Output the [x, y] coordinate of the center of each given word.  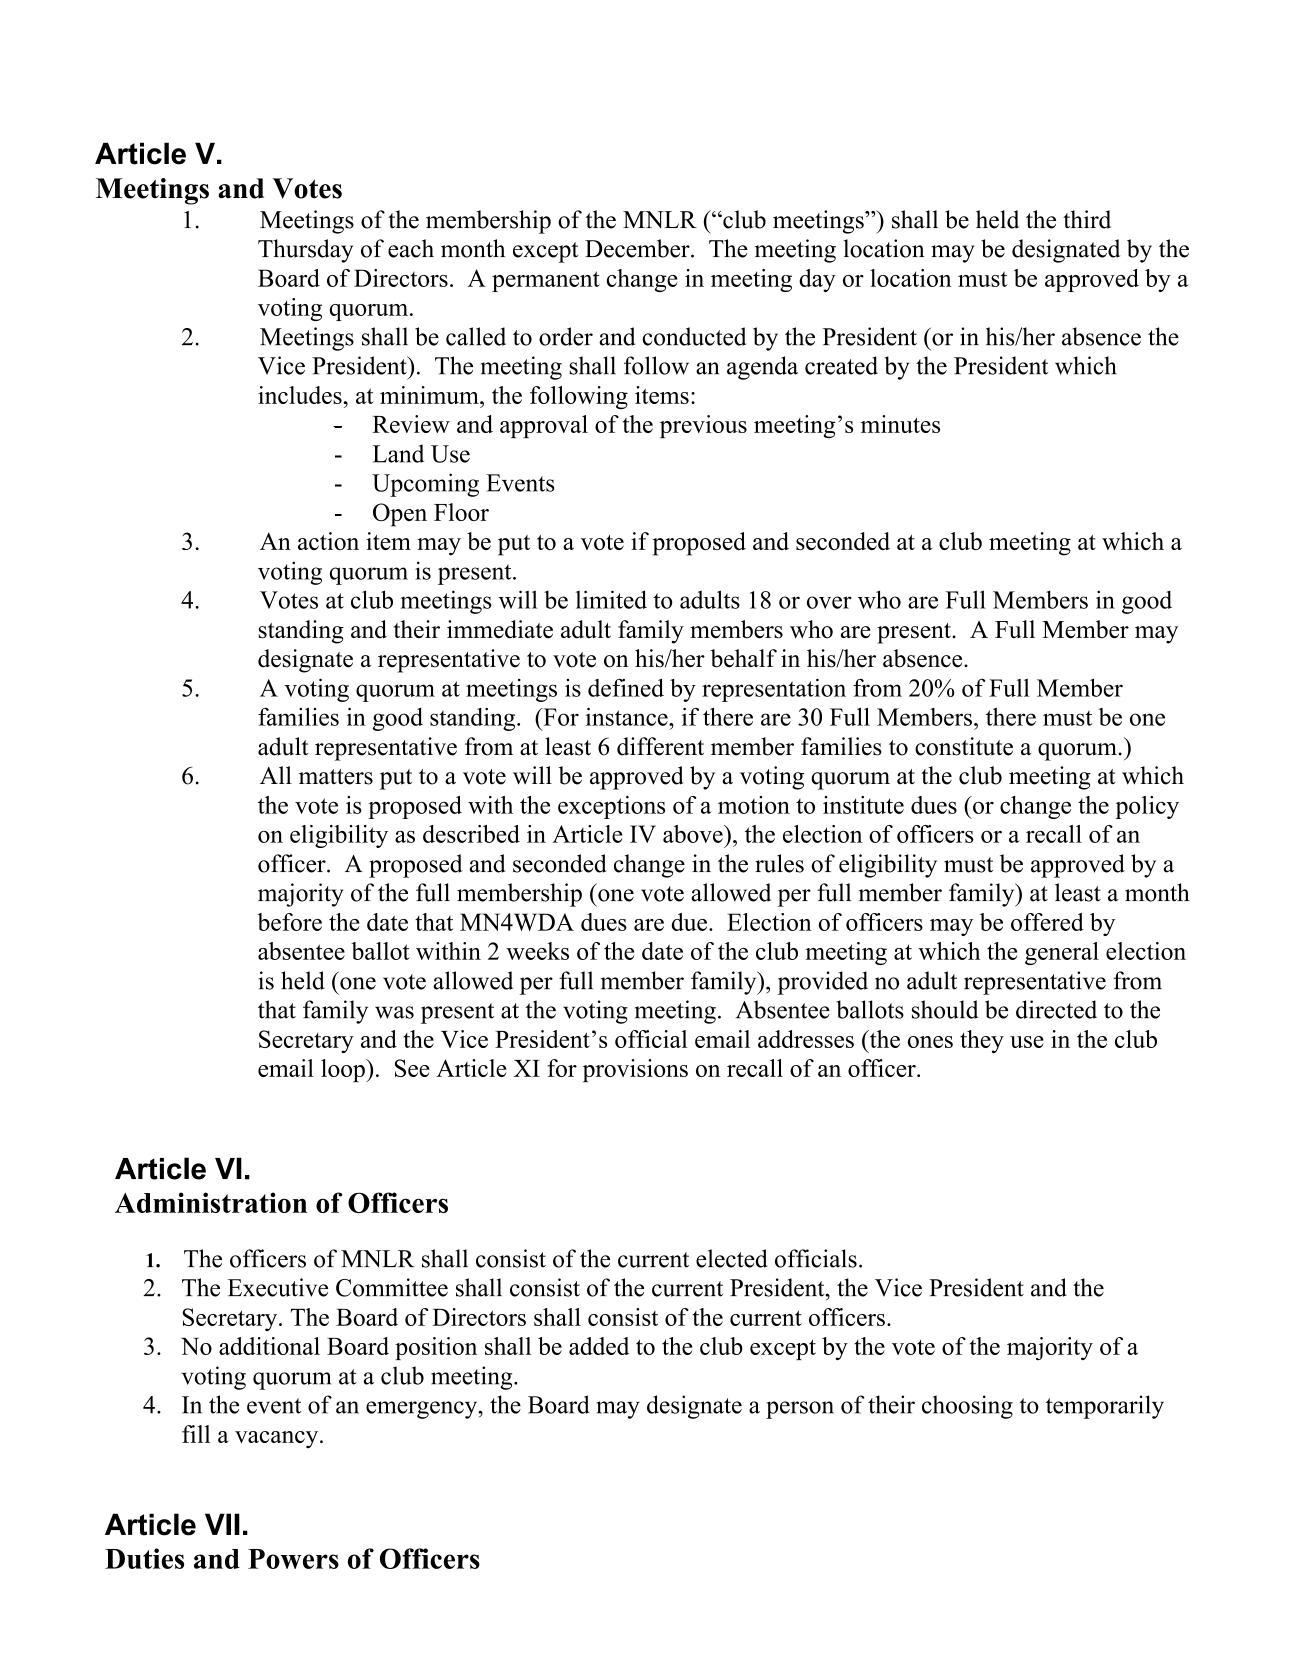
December [638, 248]
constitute [964, 746]
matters [336, 777]
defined [626, 687]
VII [222, 1524]
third [1087, 219]
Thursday [305, 251]
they [982, 1041]
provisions [635, 1070]
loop [344, 1070]
